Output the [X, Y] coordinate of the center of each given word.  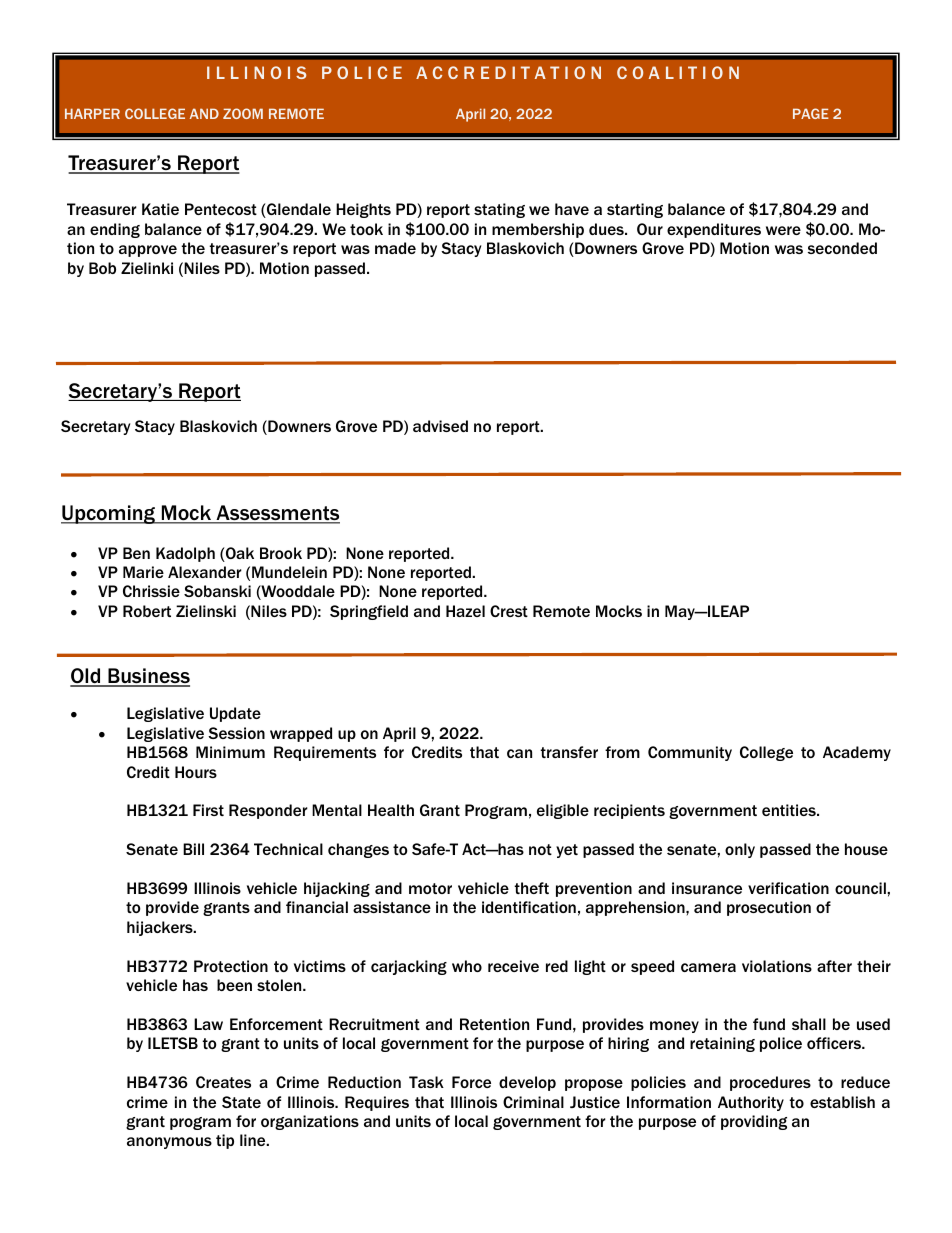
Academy [857, 753]
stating [499, 210]
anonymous [169, 1143]
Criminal [533, 1102]
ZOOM [243, 113]
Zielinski [206, 611]
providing [754, 1122]
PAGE [811, 113]
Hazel [465, 611]
